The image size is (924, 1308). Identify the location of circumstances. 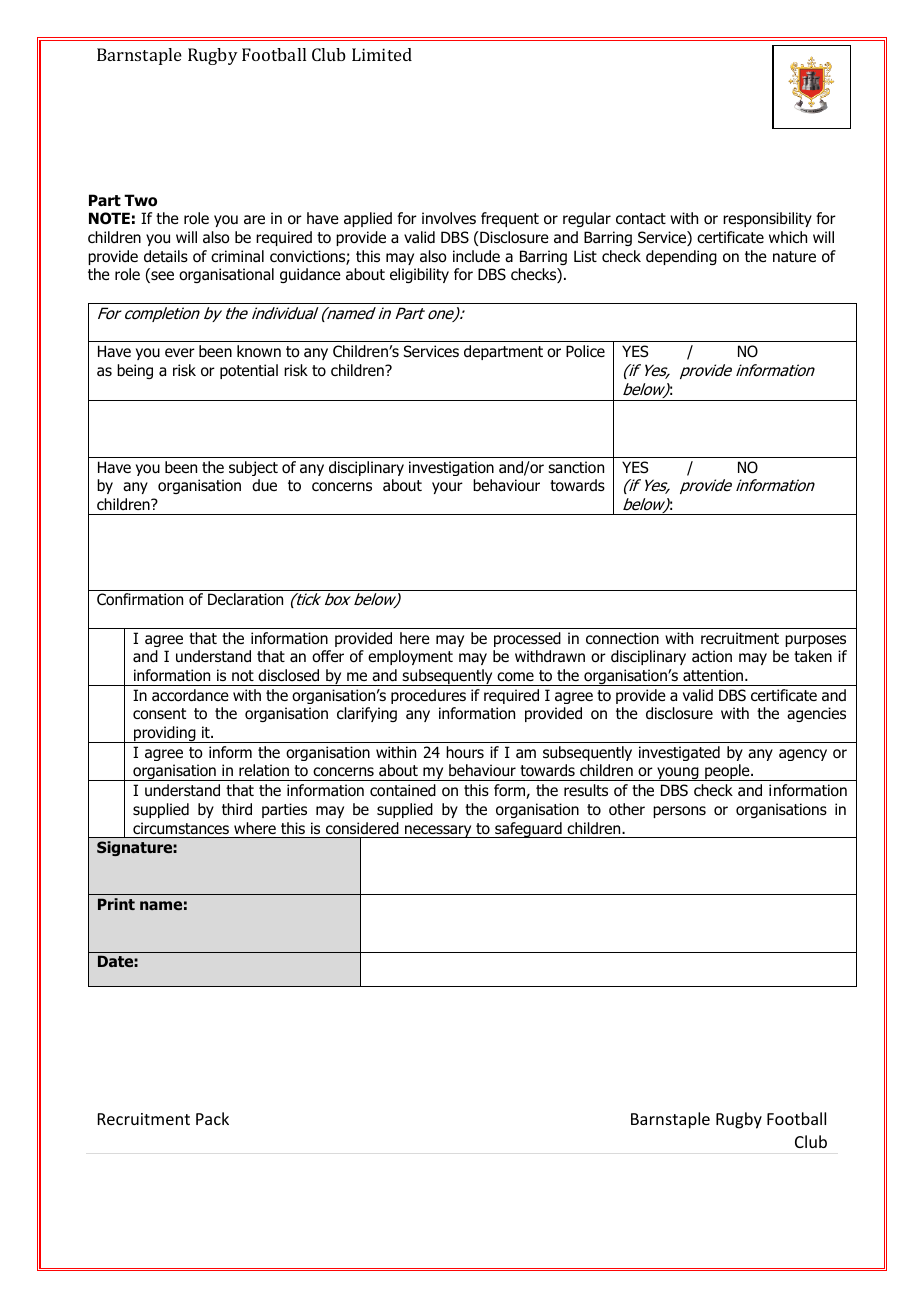
(181, 828).
